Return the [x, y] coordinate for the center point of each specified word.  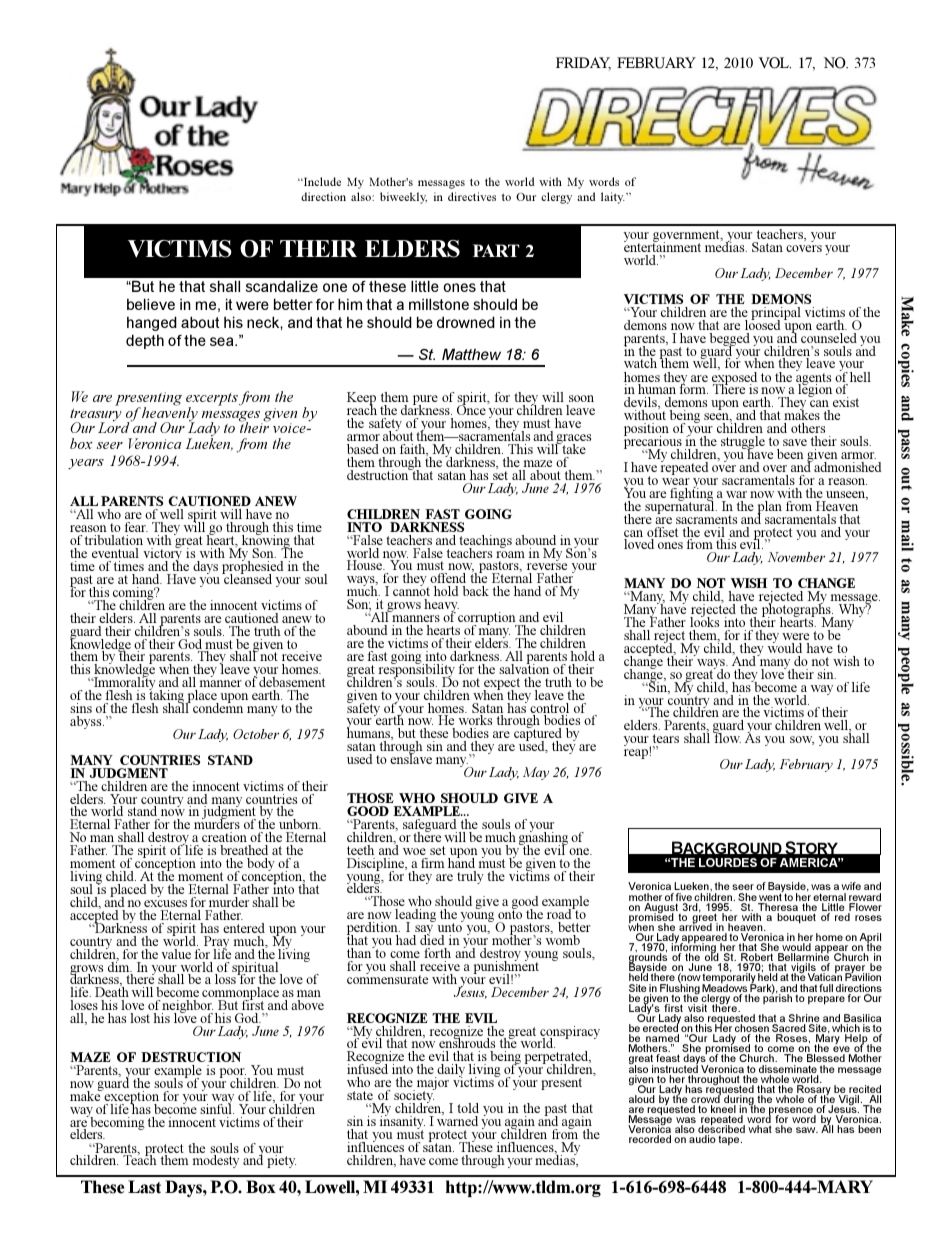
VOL [774, 63]
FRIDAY [583, 63]
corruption [488, 620]
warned [457, 1120]
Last [144, 1187]
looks [704, 621]
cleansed [247, 578]
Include [321, 181]
